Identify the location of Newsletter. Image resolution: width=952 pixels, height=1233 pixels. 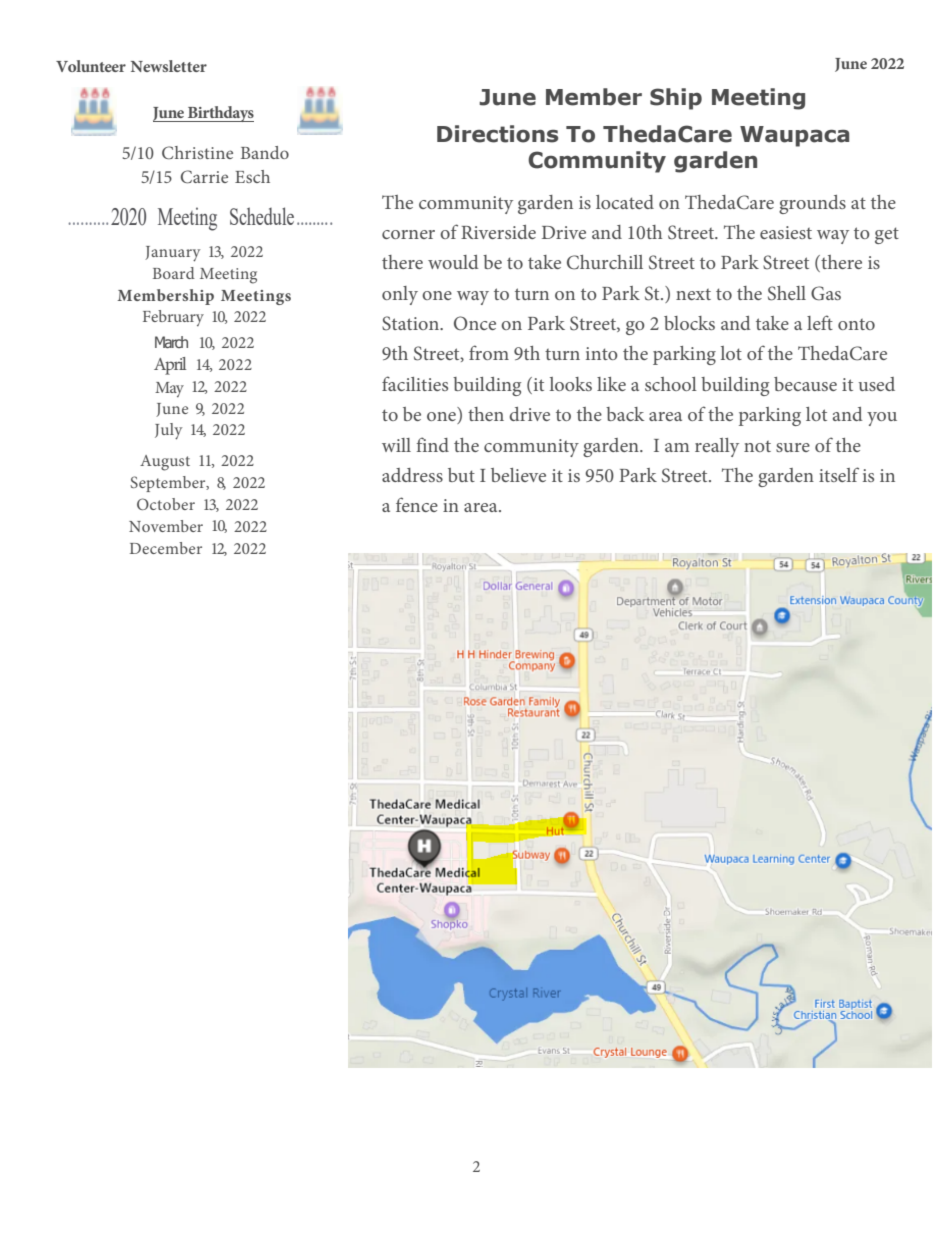
(169, 66).
